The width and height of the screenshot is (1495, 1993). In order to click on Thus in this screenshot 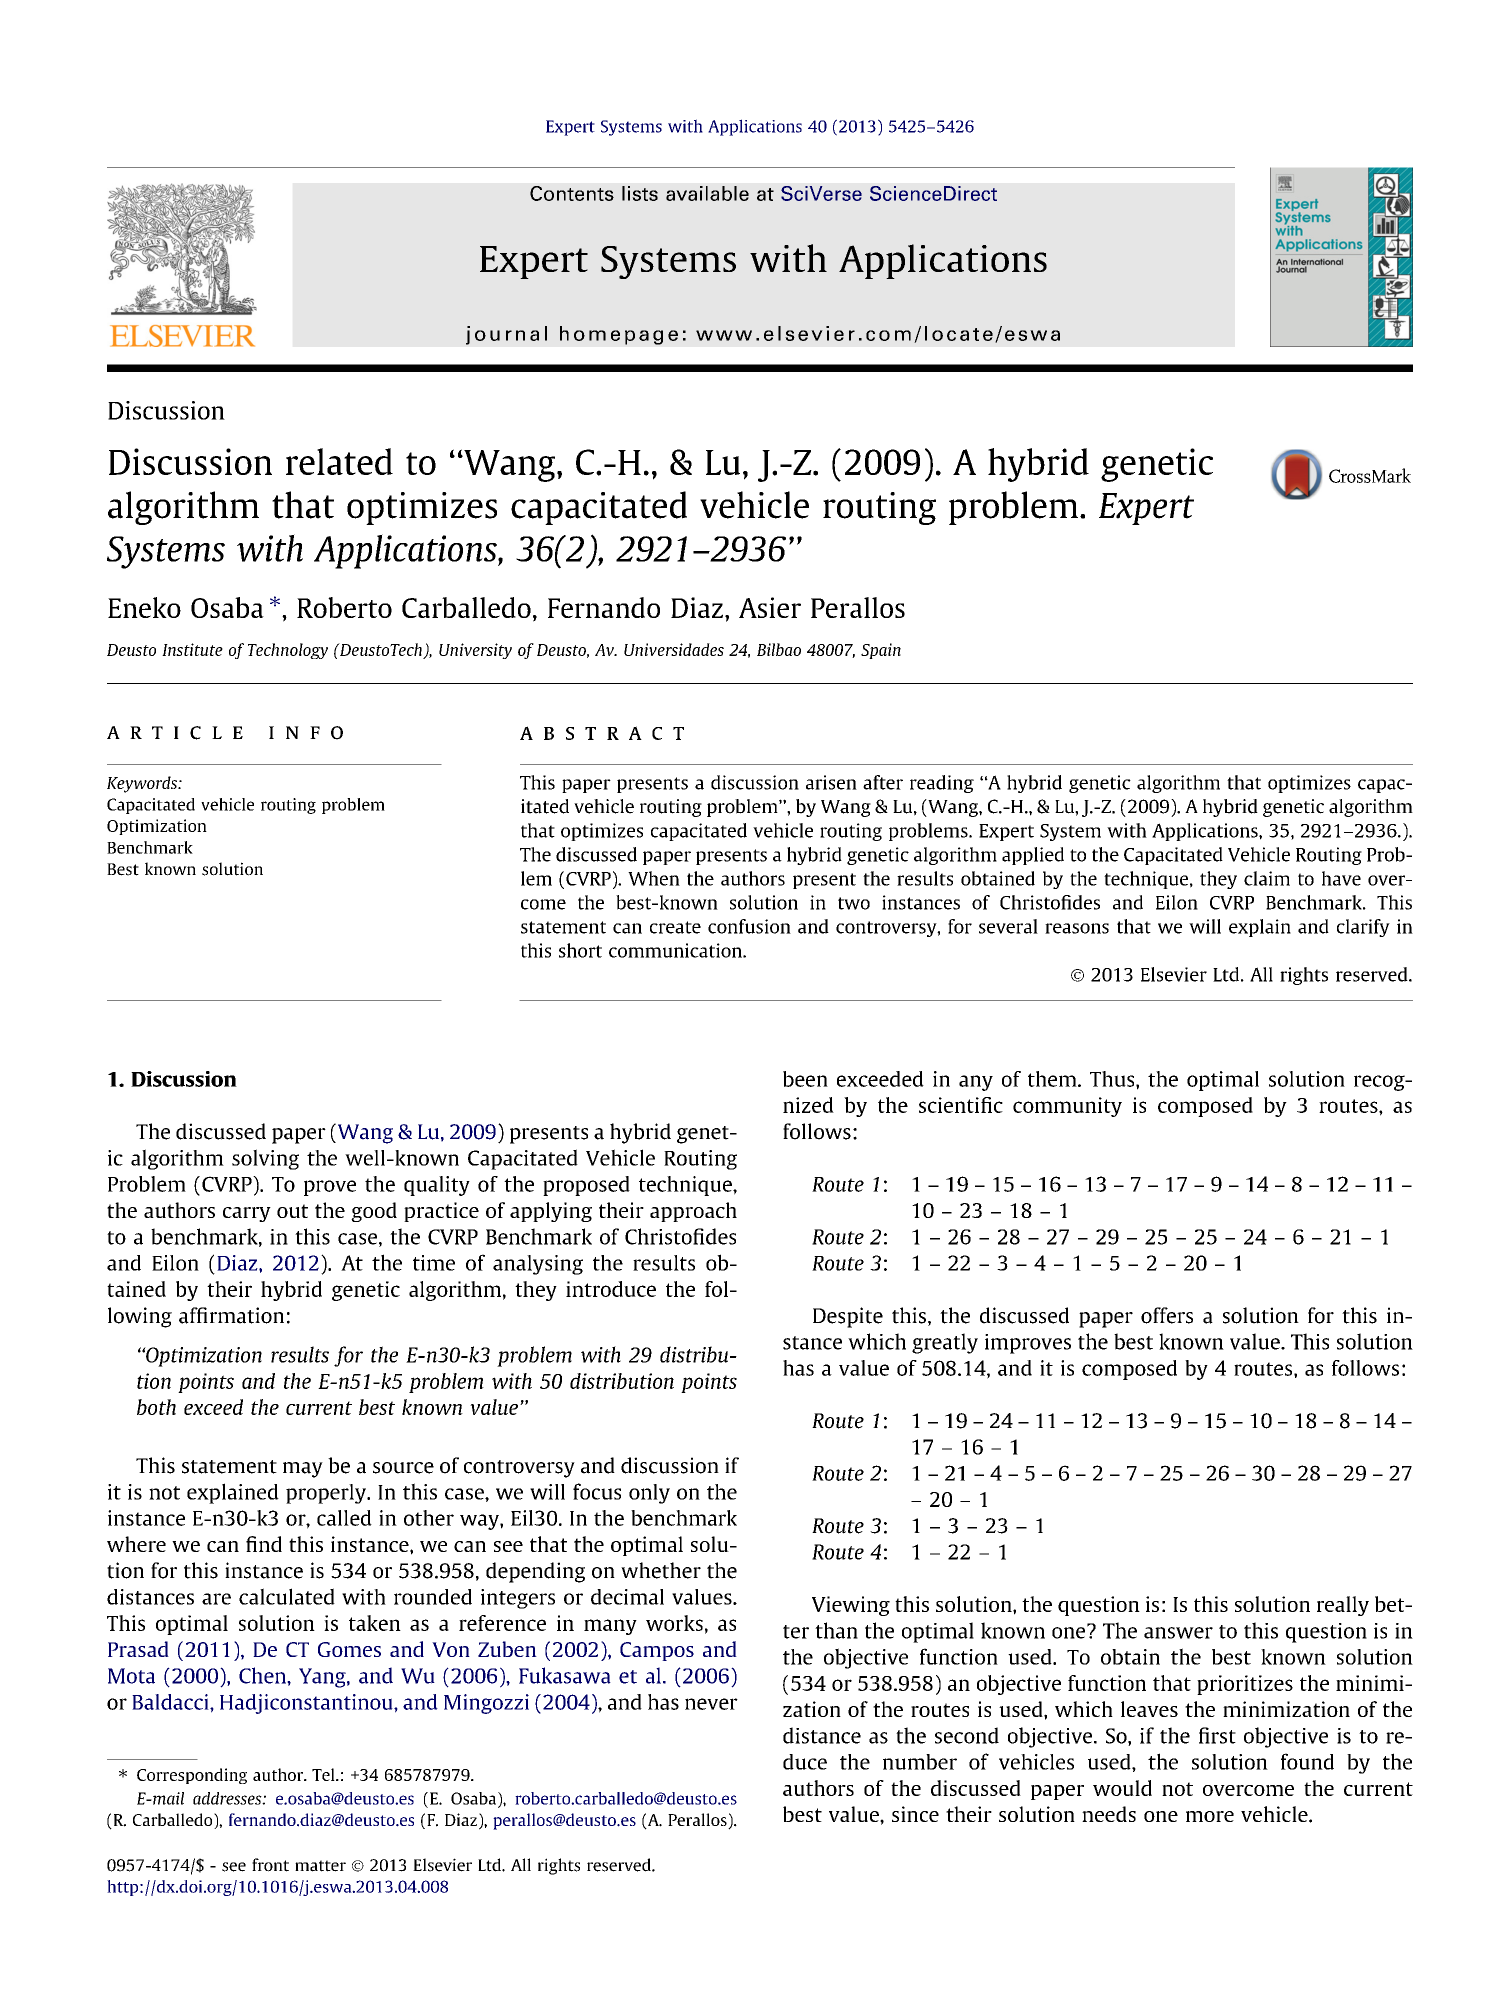, I will do `click(1113, 1079)`.
